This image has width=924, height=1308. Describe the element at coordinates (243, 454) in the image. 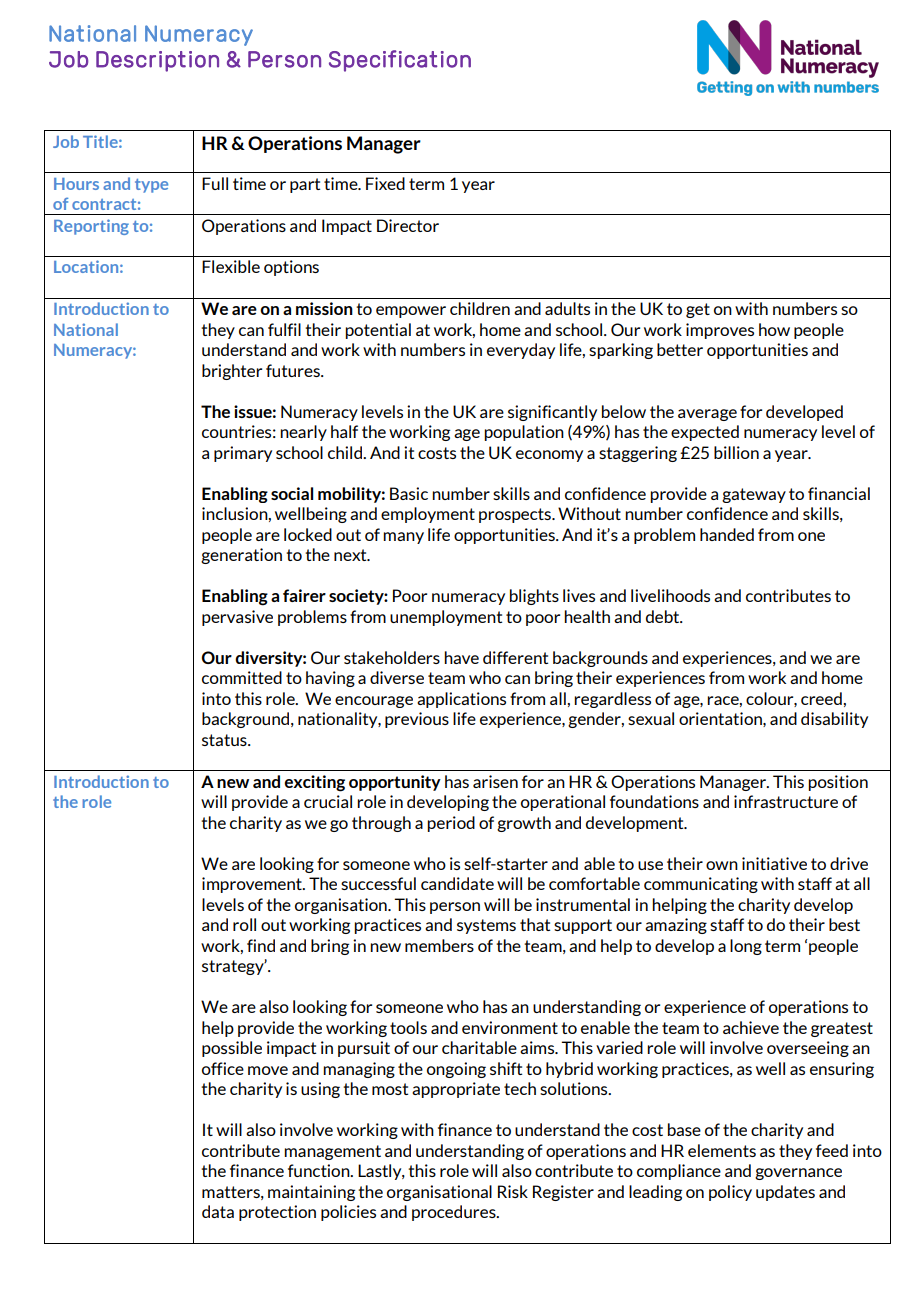

I see `primary` at that location.
